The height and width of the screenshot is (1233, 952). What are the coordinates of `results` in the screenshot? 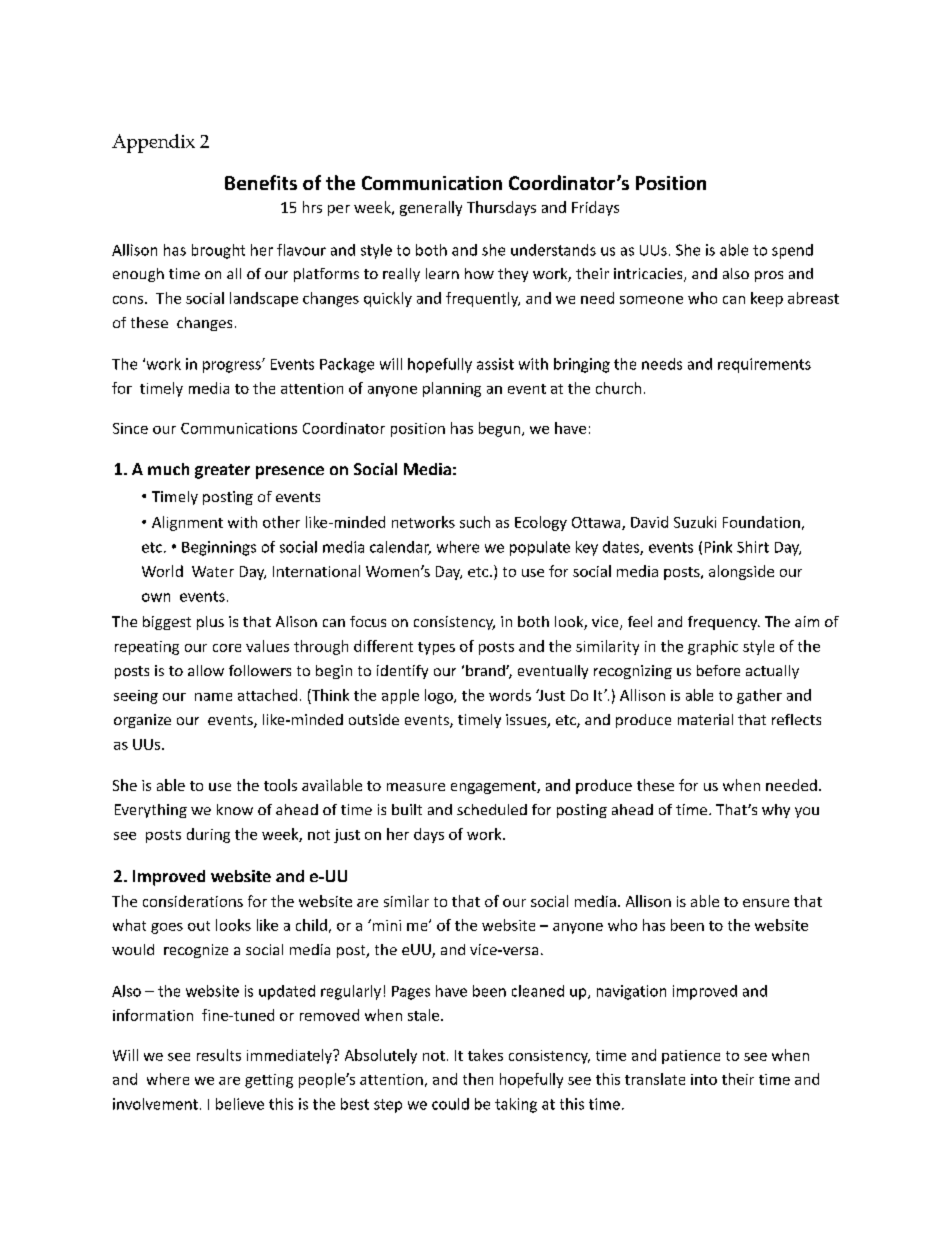 It's located at (219, 1055).
